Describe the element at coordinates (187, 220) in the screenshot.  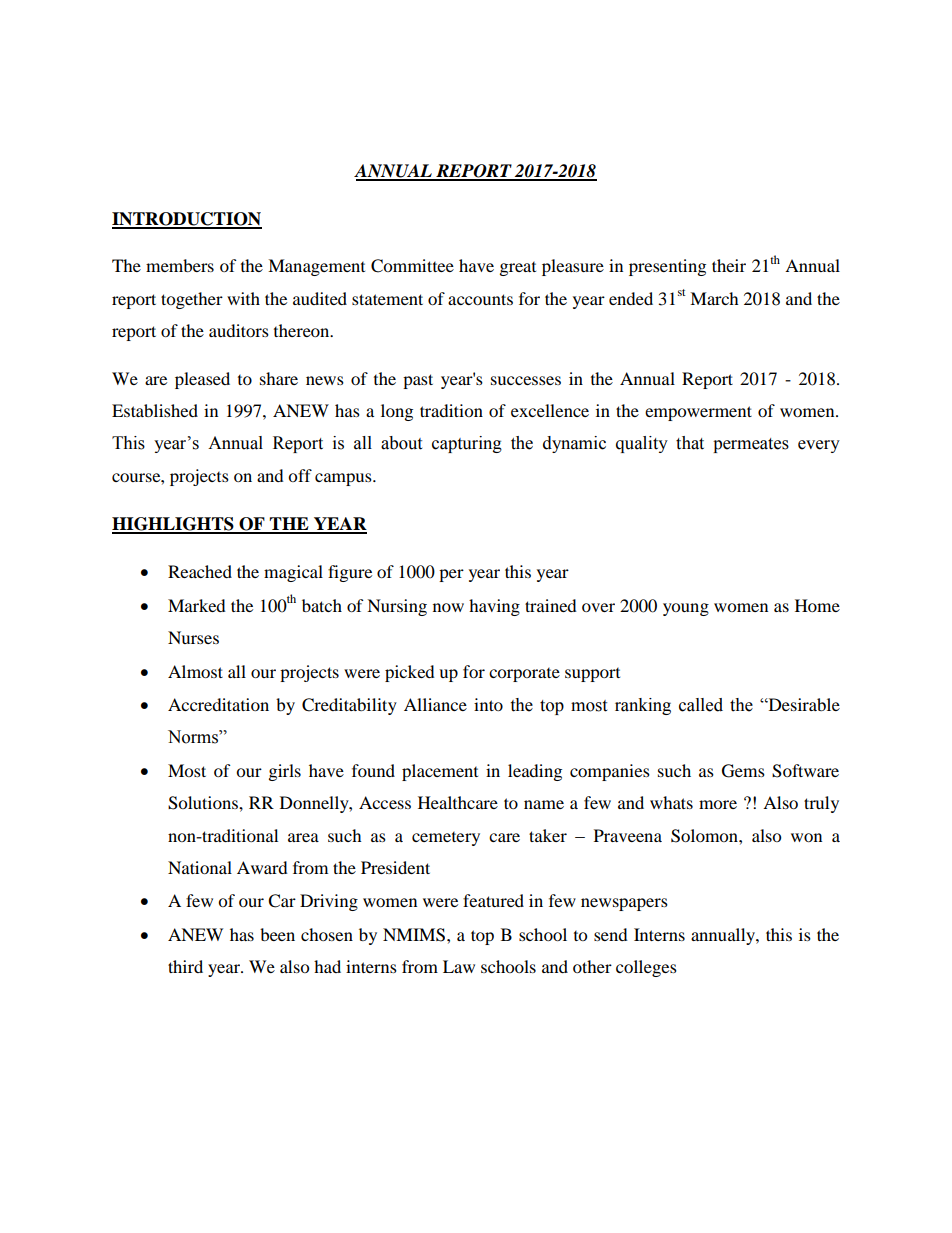
I see `INTRODUCTION` at that location.
